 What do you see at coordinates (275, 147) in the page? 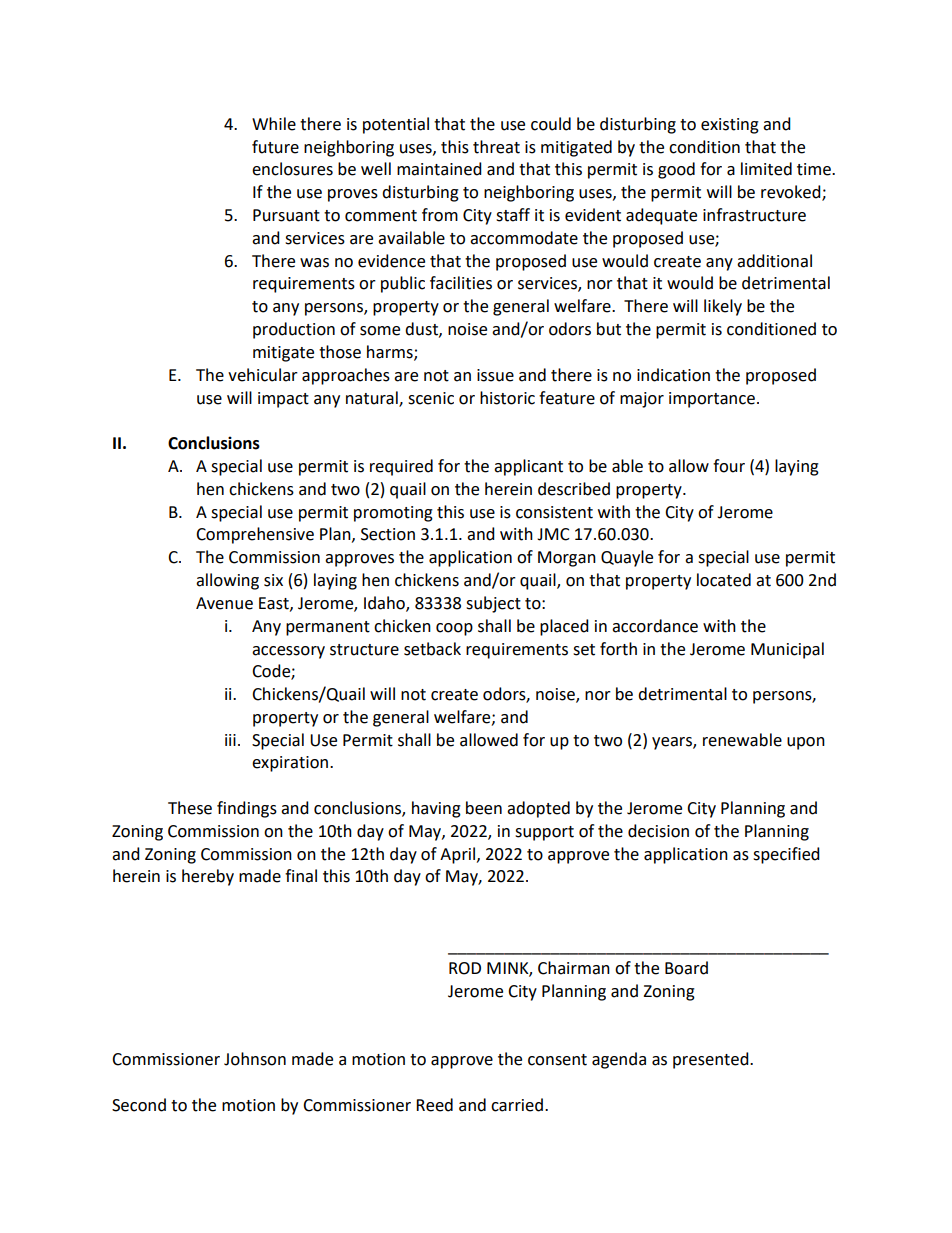
I see `future` at bounding box center [275, 147].
